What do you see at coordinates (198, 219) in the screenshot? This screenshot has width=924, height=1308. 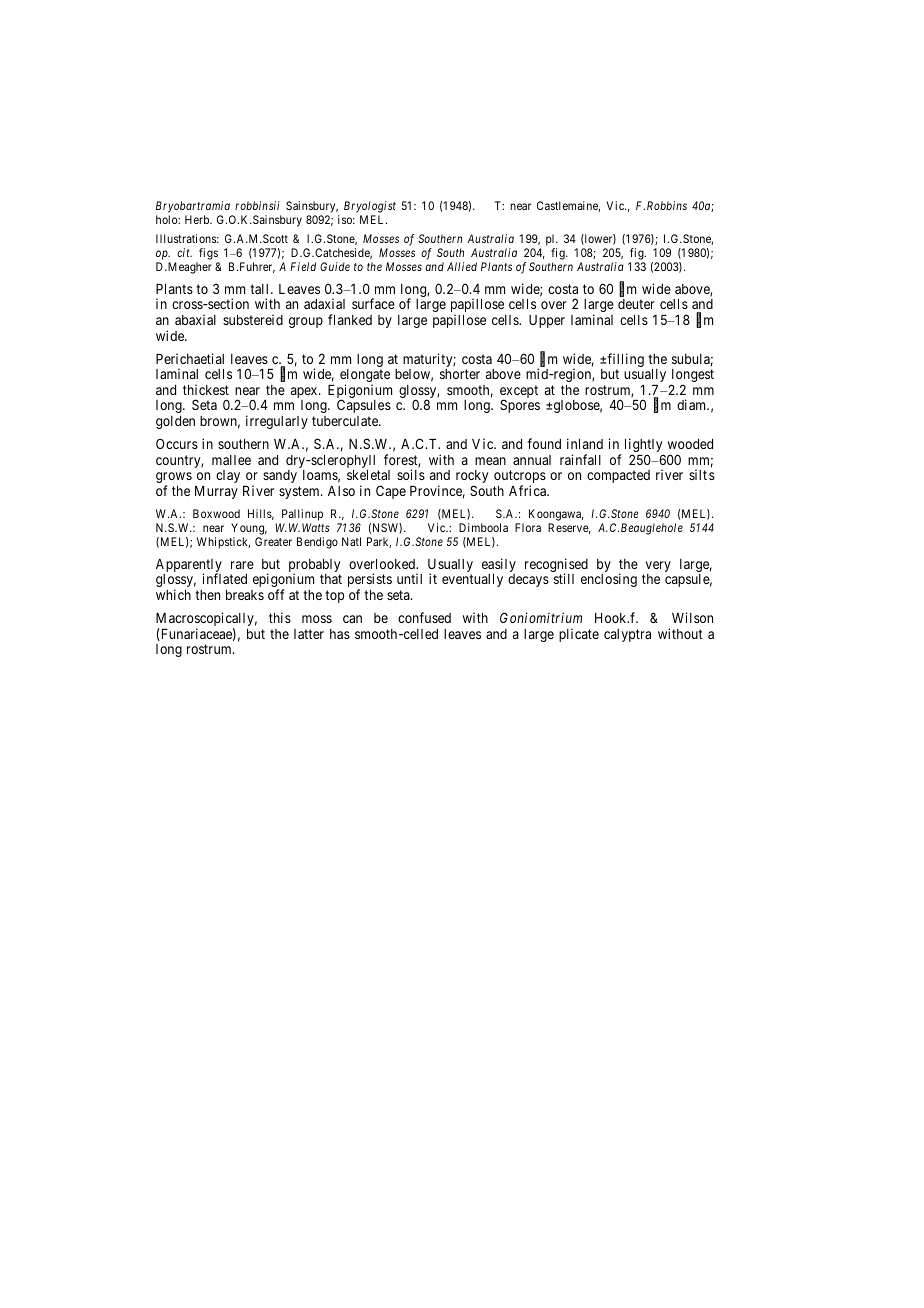 I see `Herb` at bounding box center [198, 219].
